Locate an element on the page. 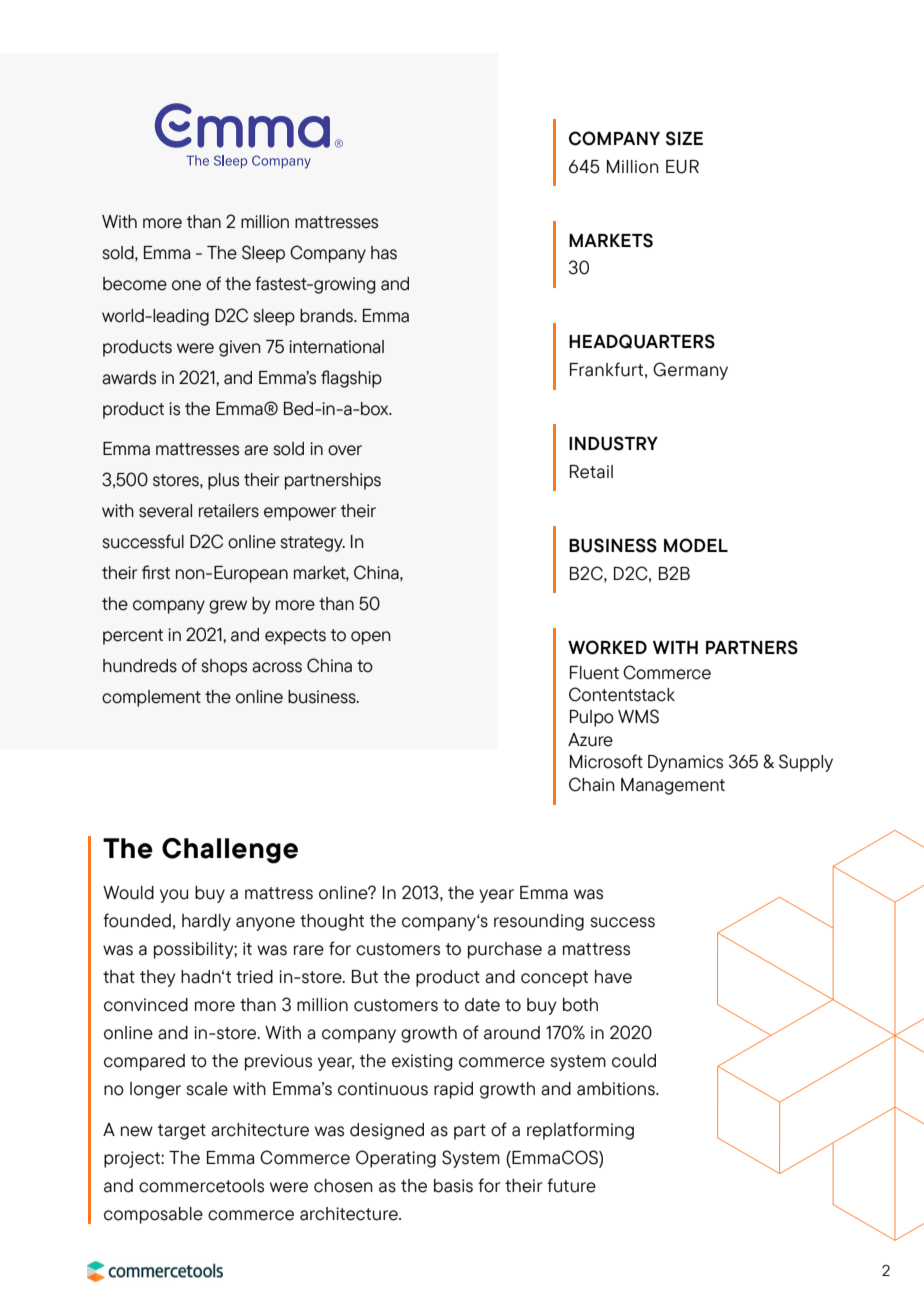 The image size is (924, 1308). several is located at coordinates (165, 511).
